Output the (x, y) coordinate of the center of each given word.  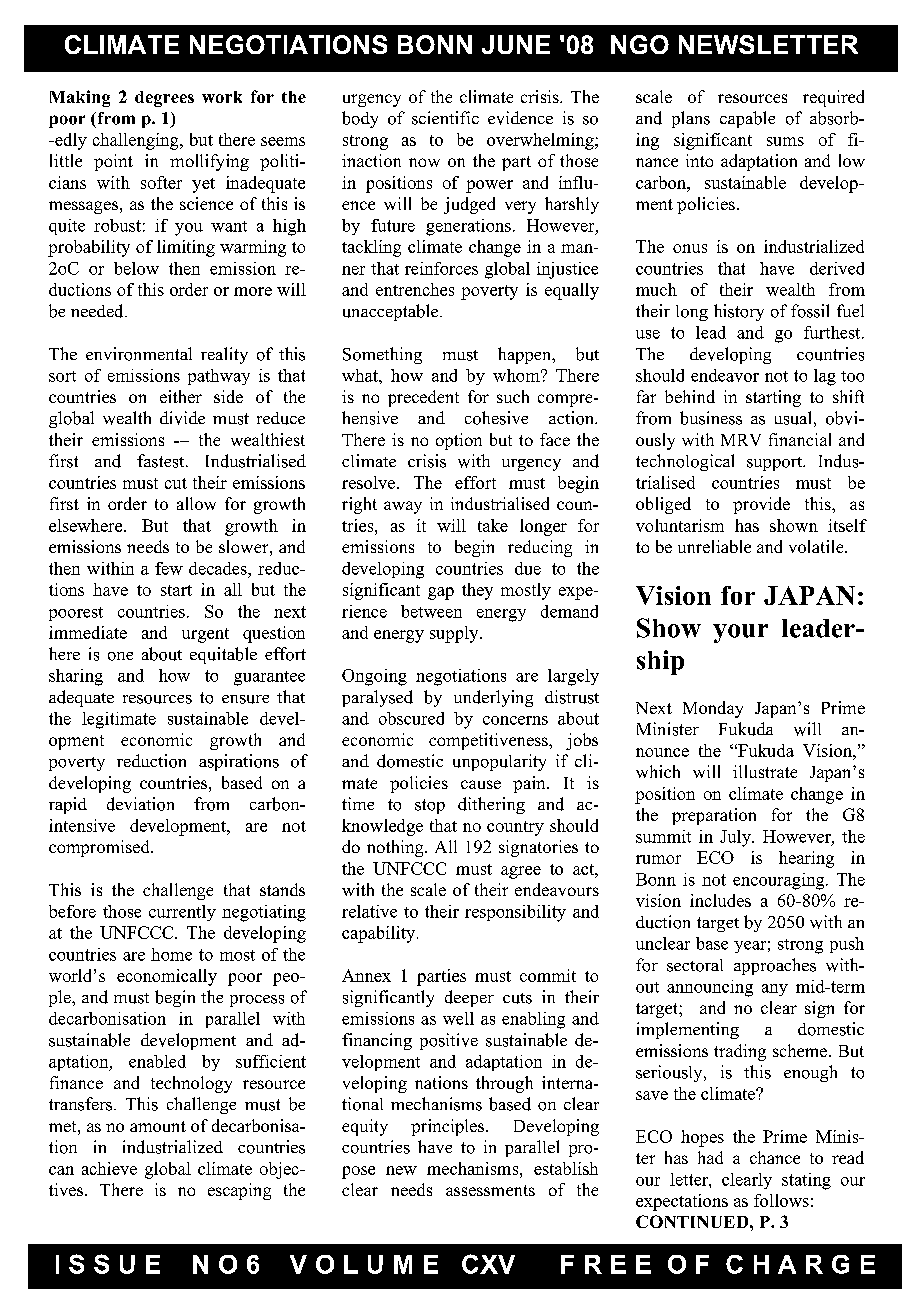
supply (455, 634)
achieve (109, 1168)
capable (747, 119)
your (740, 633)
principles (449, 1127)
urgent (205, 635)
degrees (164, 99)
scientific (445, 118)
